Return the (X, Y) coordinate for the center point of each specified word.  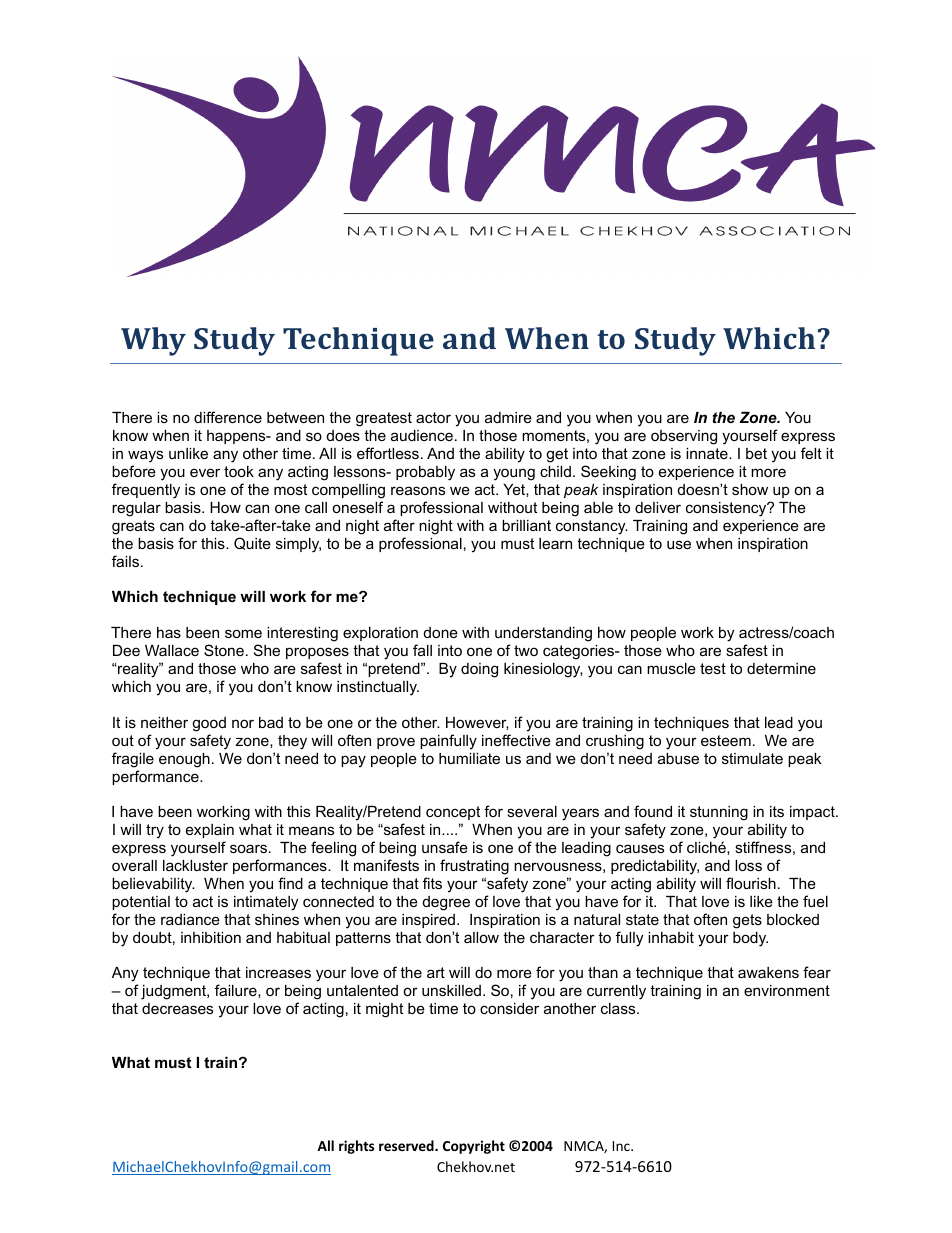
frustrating (474, 867)
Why (153, 341)
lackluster (195, 865)
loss (748, 865)
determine (781, 668)
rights (356, 1147)
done (441, 632)
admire (508, 417)
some (243, 633)
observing (684, 437)
